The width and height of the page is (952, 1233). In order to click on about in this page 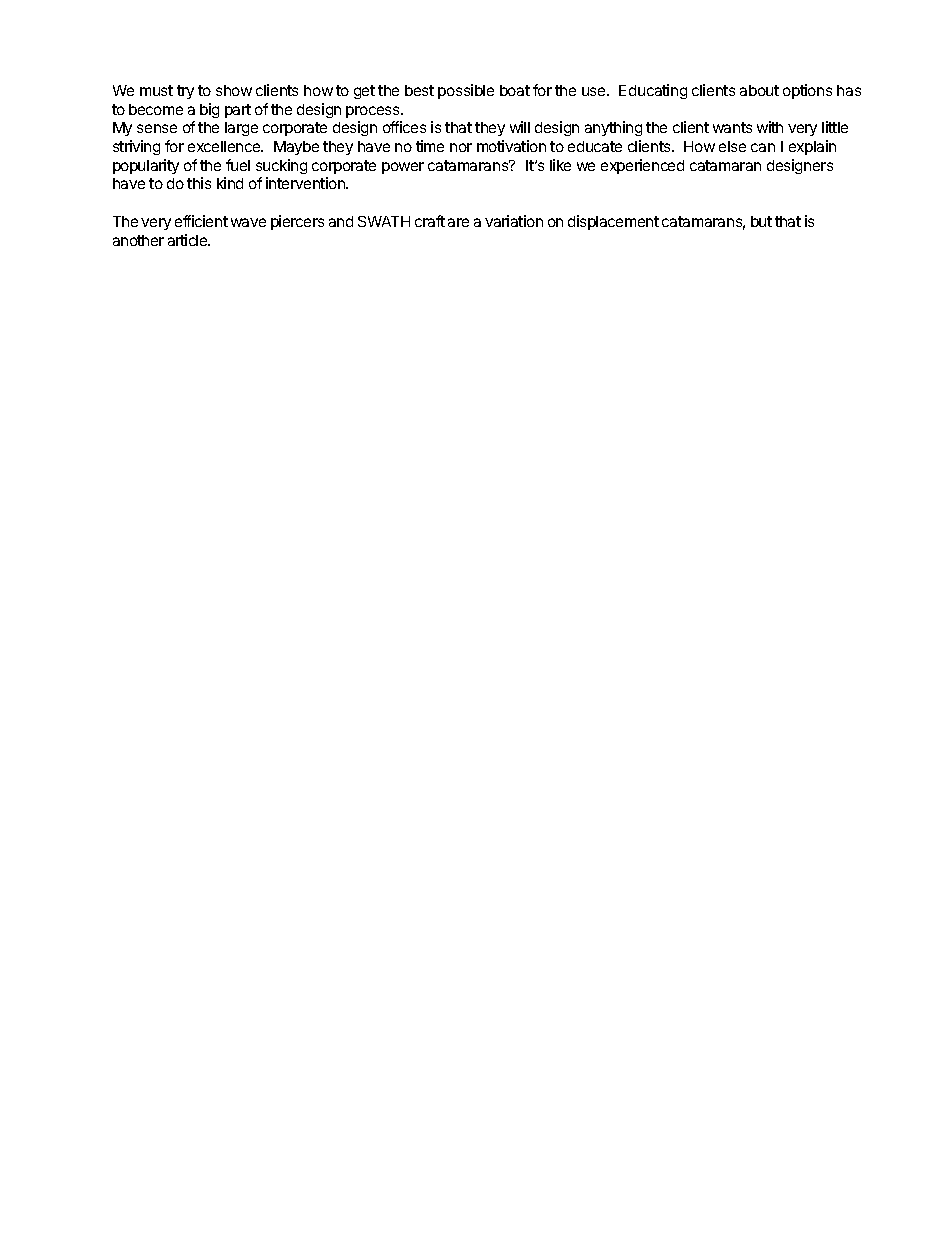, I will do `click(759, 90)`.
